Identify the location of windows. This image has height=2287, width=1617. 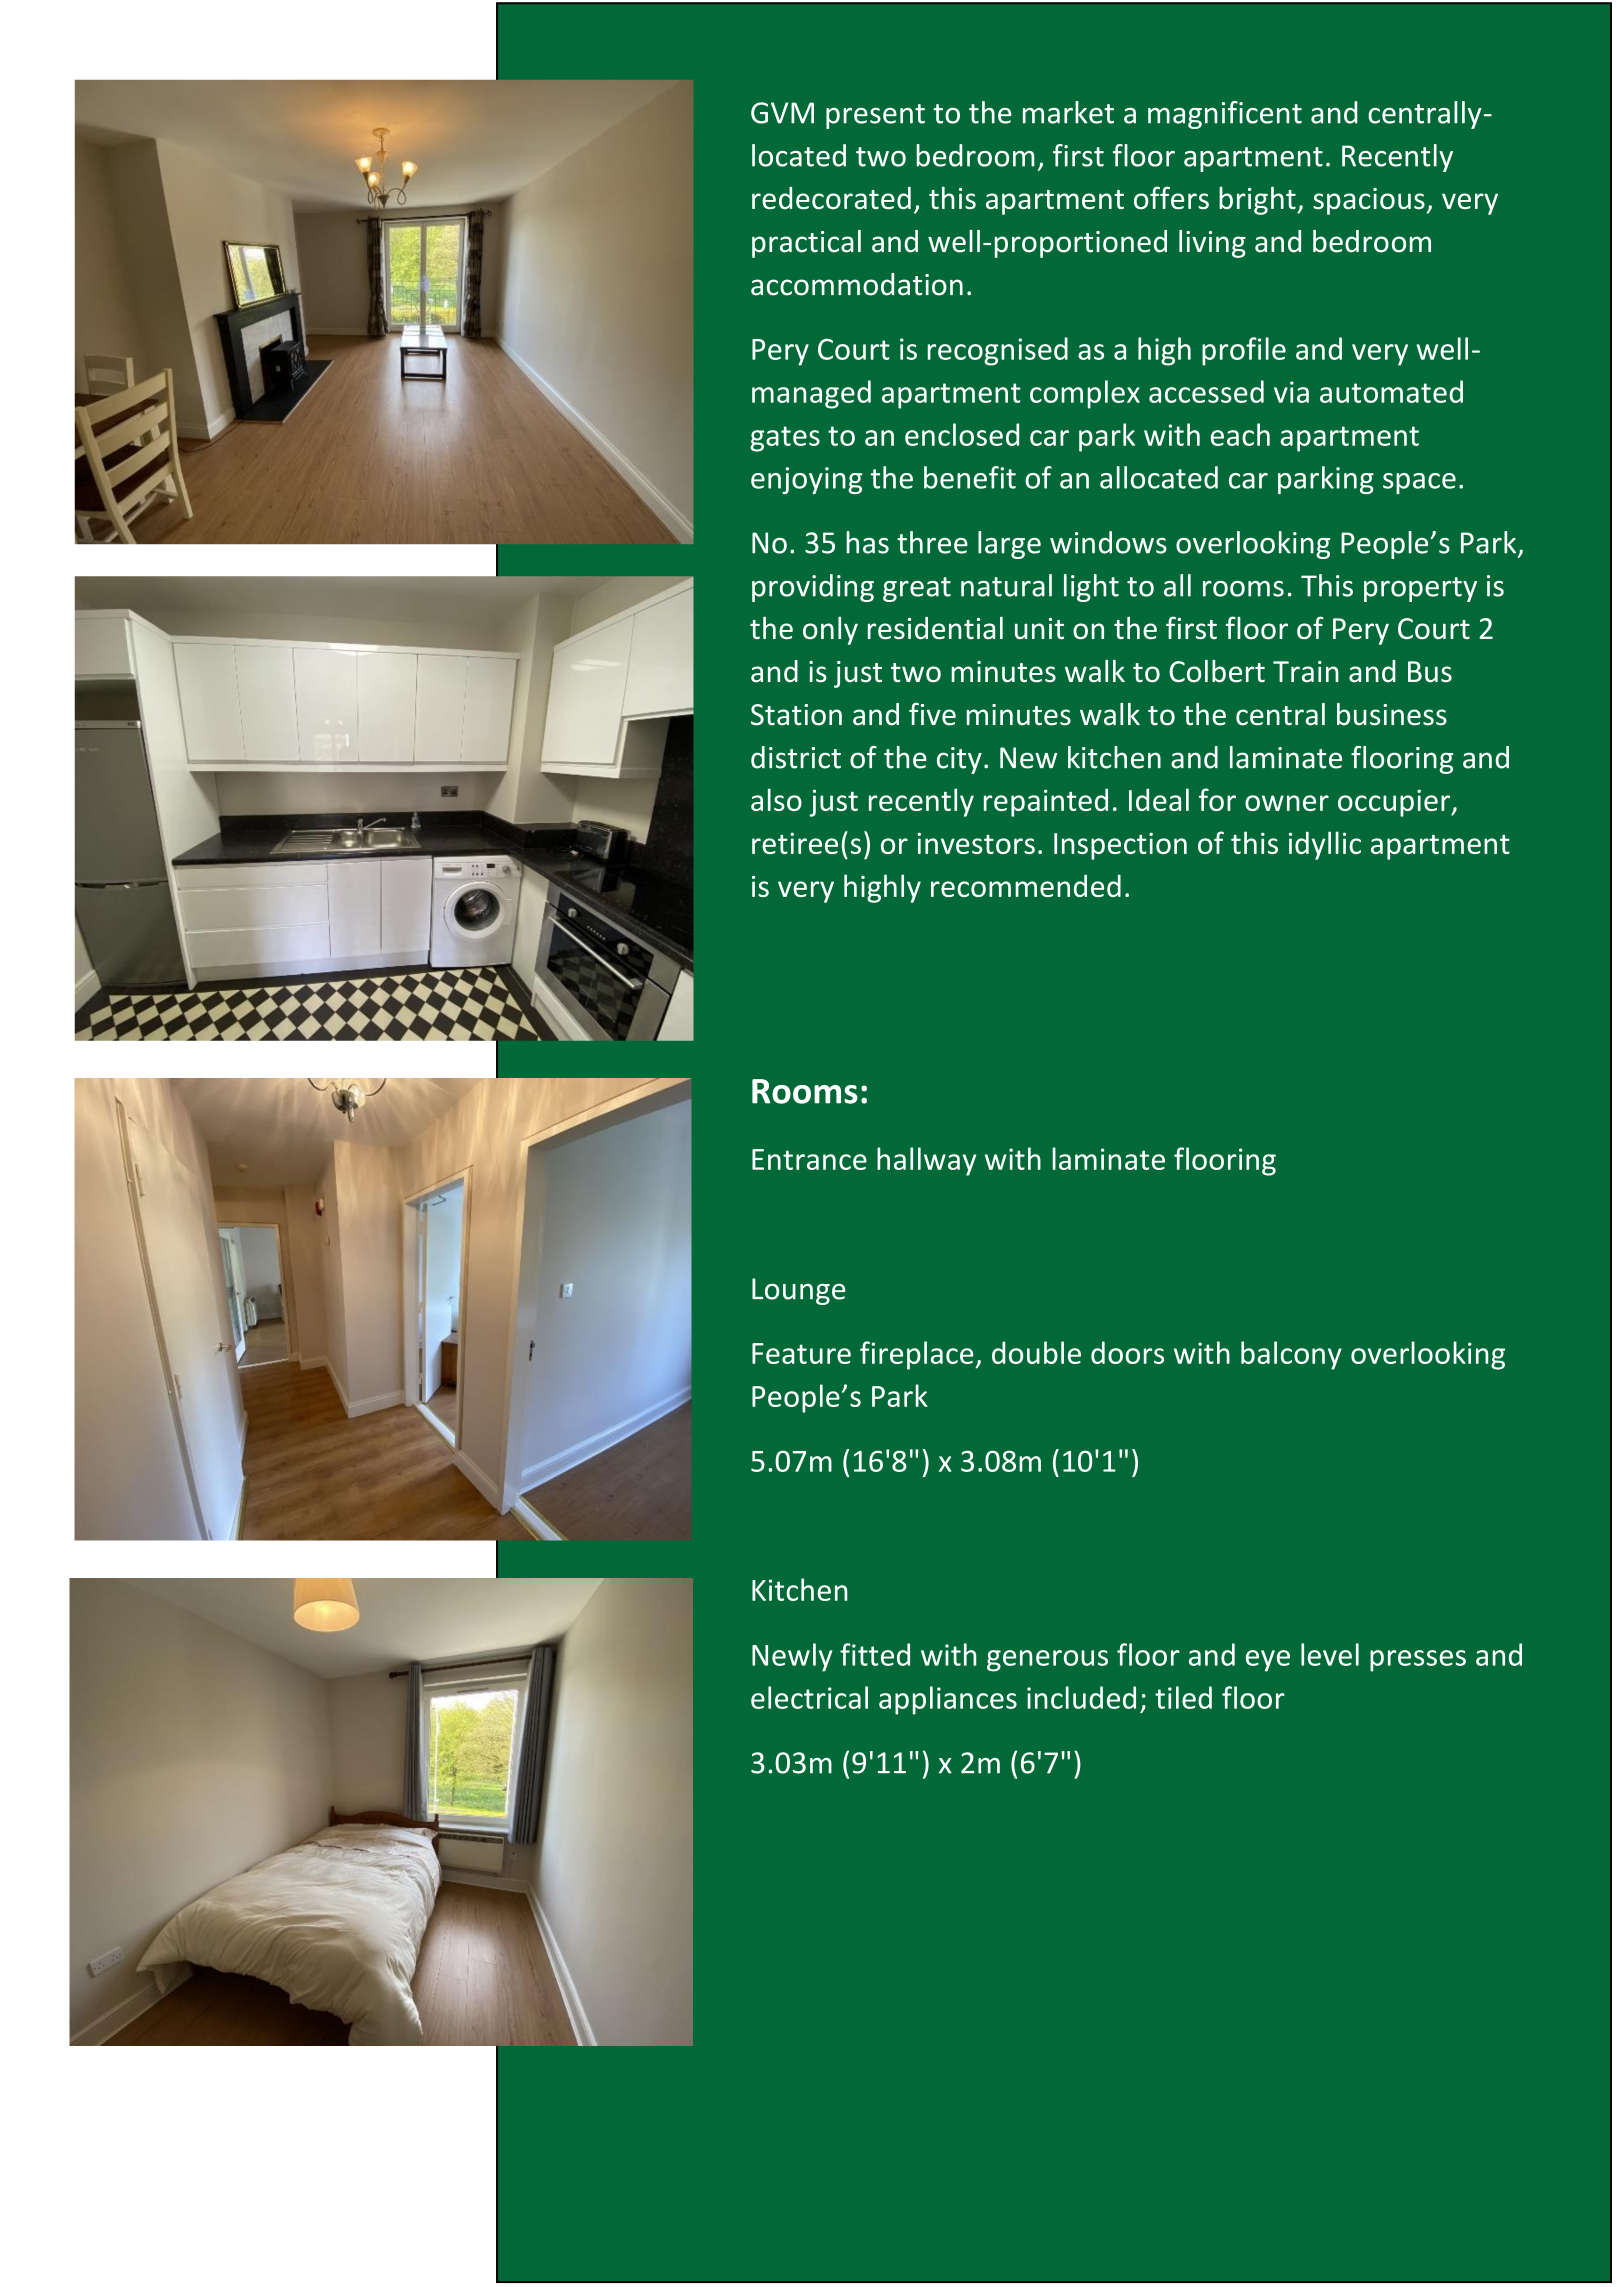
(1108, 542).
